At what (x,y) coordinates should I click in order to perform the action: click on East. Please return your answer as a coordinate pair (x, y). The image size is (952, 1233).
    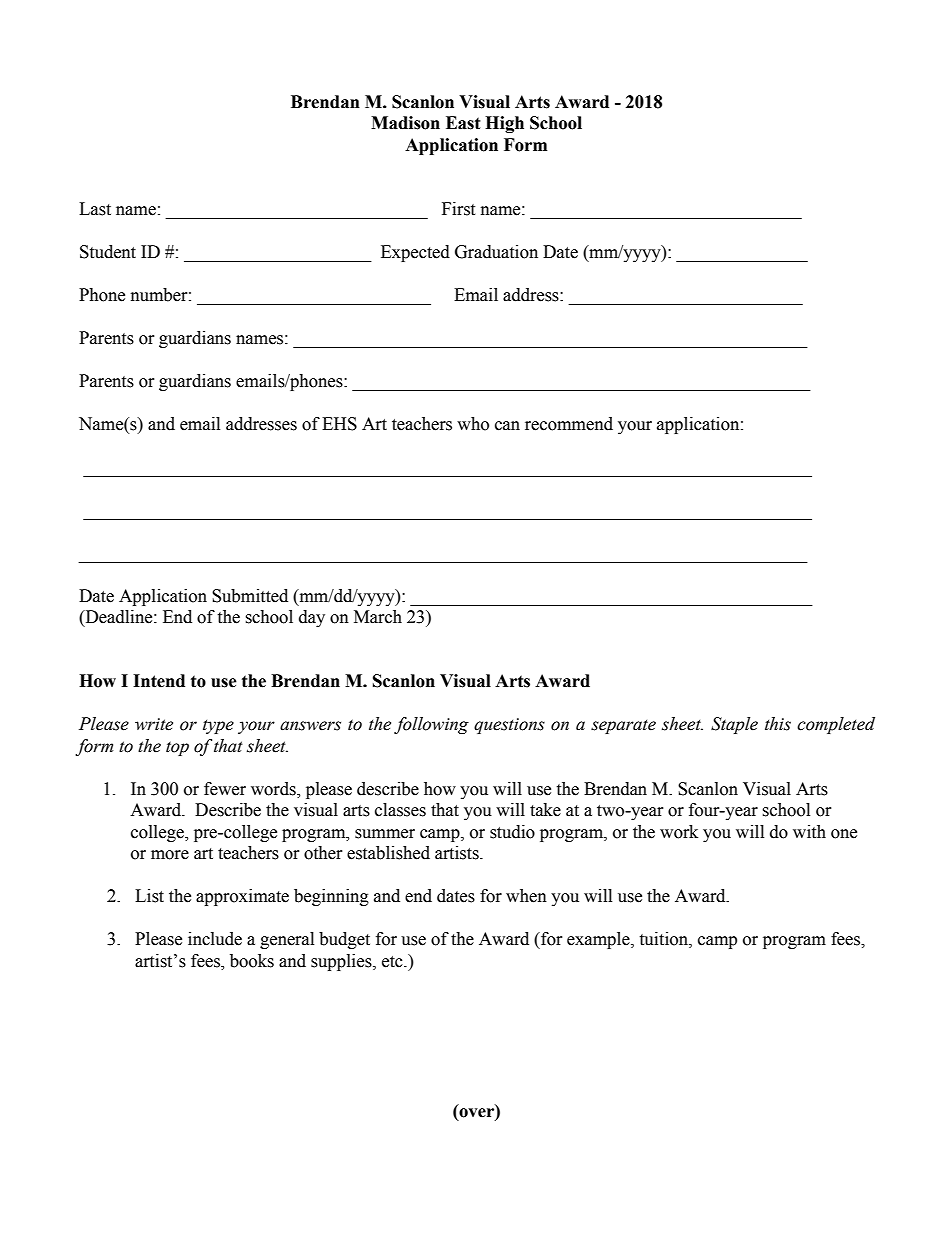
    Looking at the image, I should click on (463, 123).
